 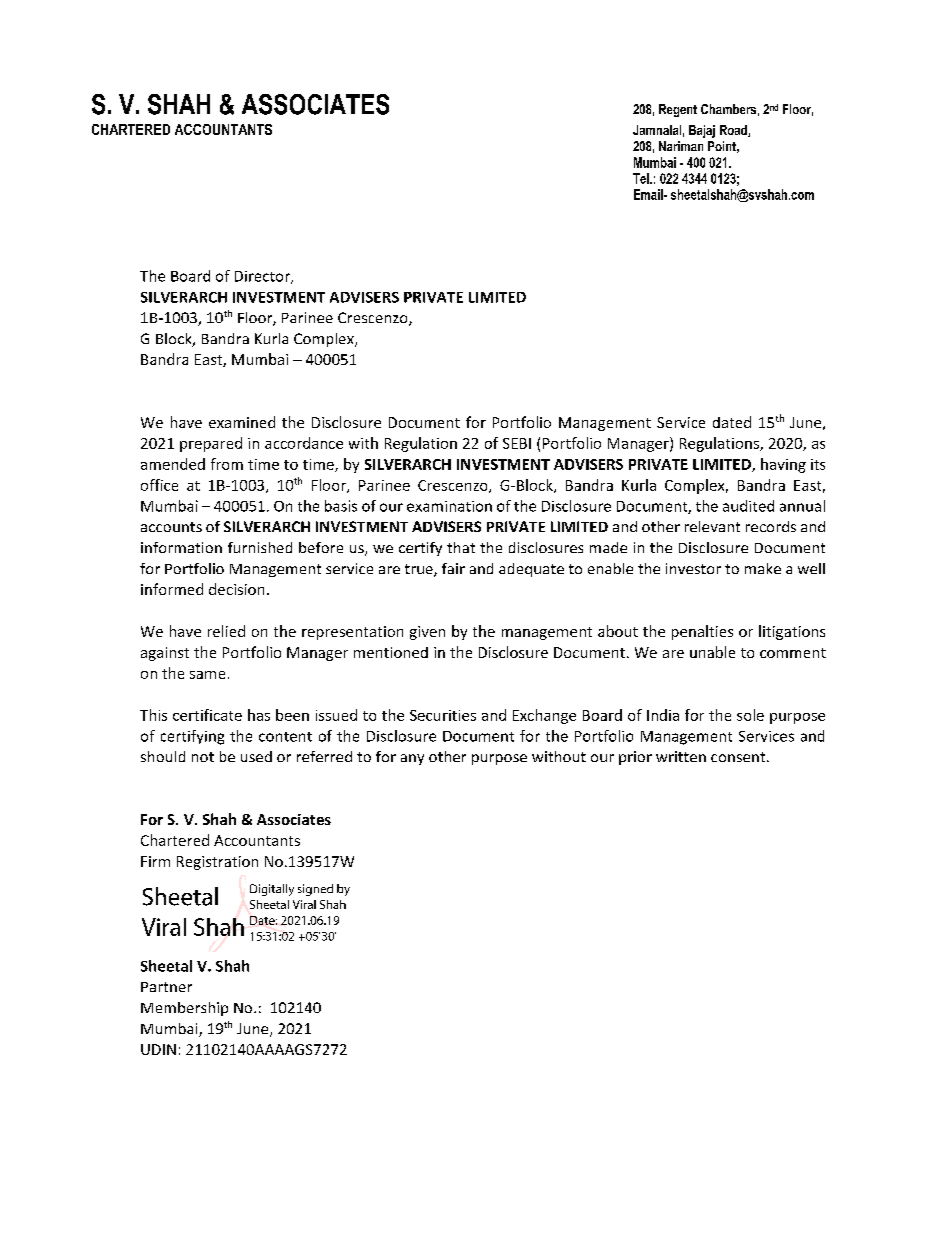 What do you see at coordinates (263, 277) in the screenshot?
I see `Director` at bounding box center [263, 277].
